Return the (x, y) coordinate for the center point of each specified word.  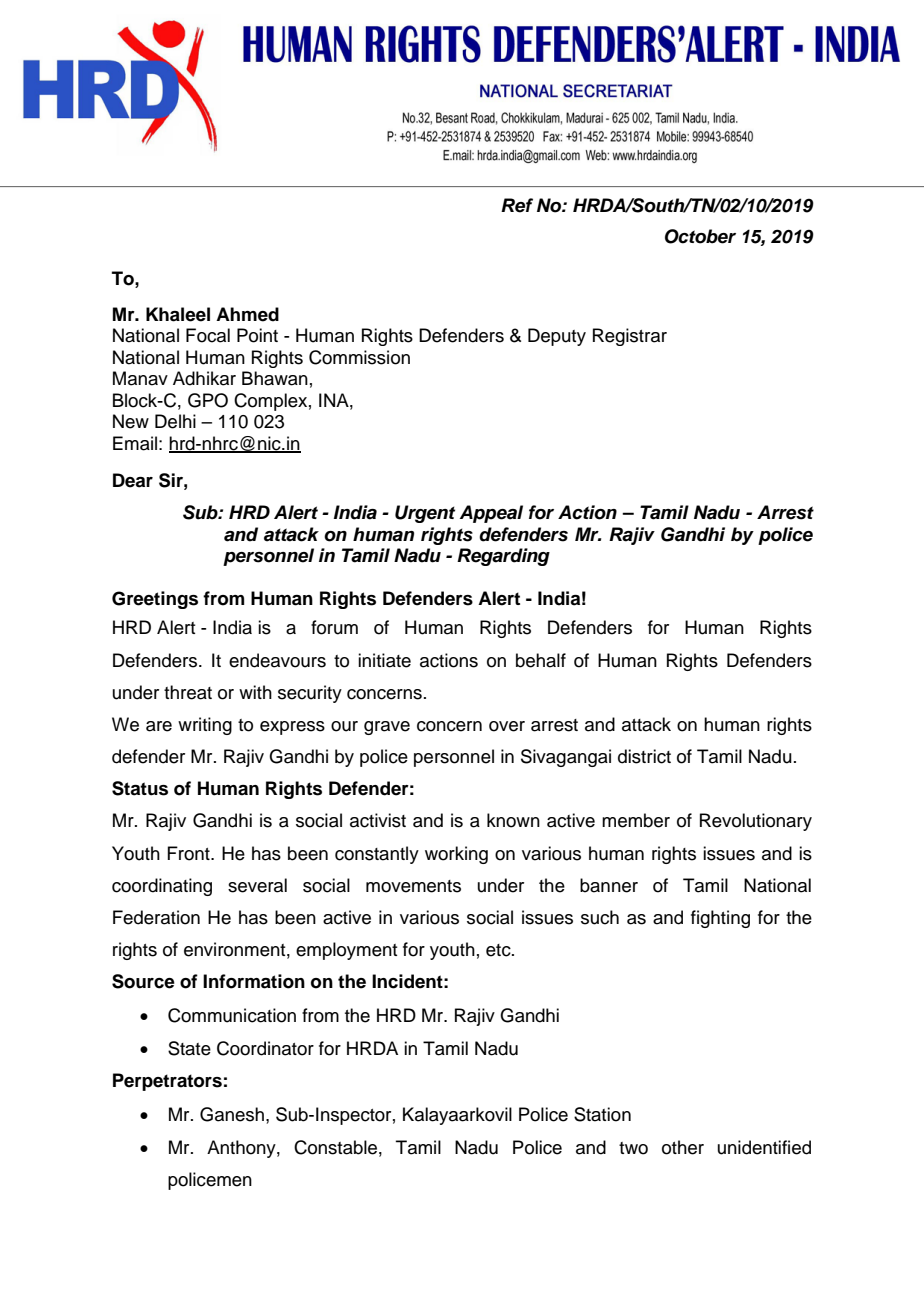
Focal (208, 335)
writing (205, 726)
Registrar (630, 337)
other (683, 1147)
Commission (359, 357)
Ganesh (232, 1114)
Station (602, 1114)
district (644, 756)
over (507, 726)
